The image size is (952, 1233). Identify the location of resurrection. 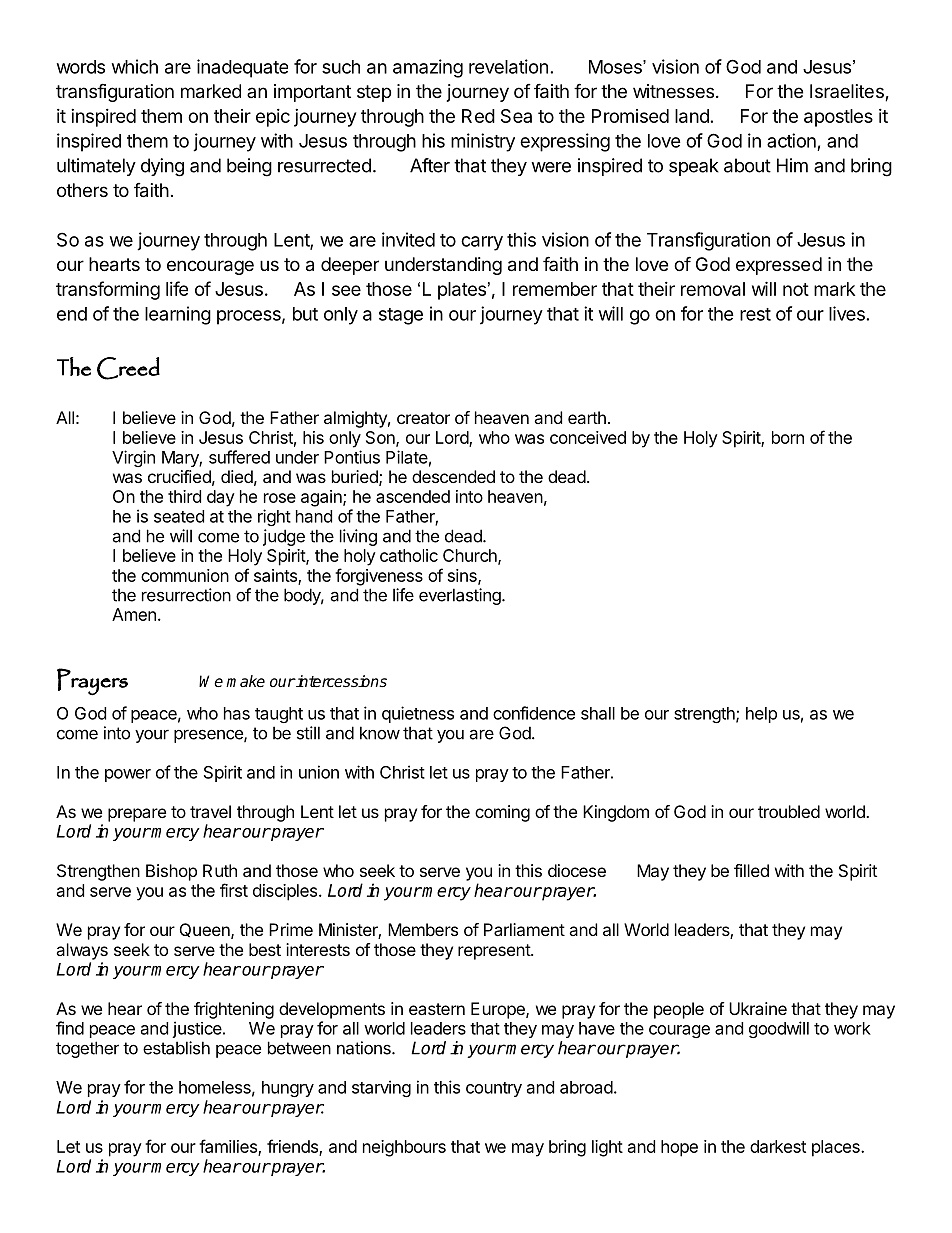
(186, 595).
